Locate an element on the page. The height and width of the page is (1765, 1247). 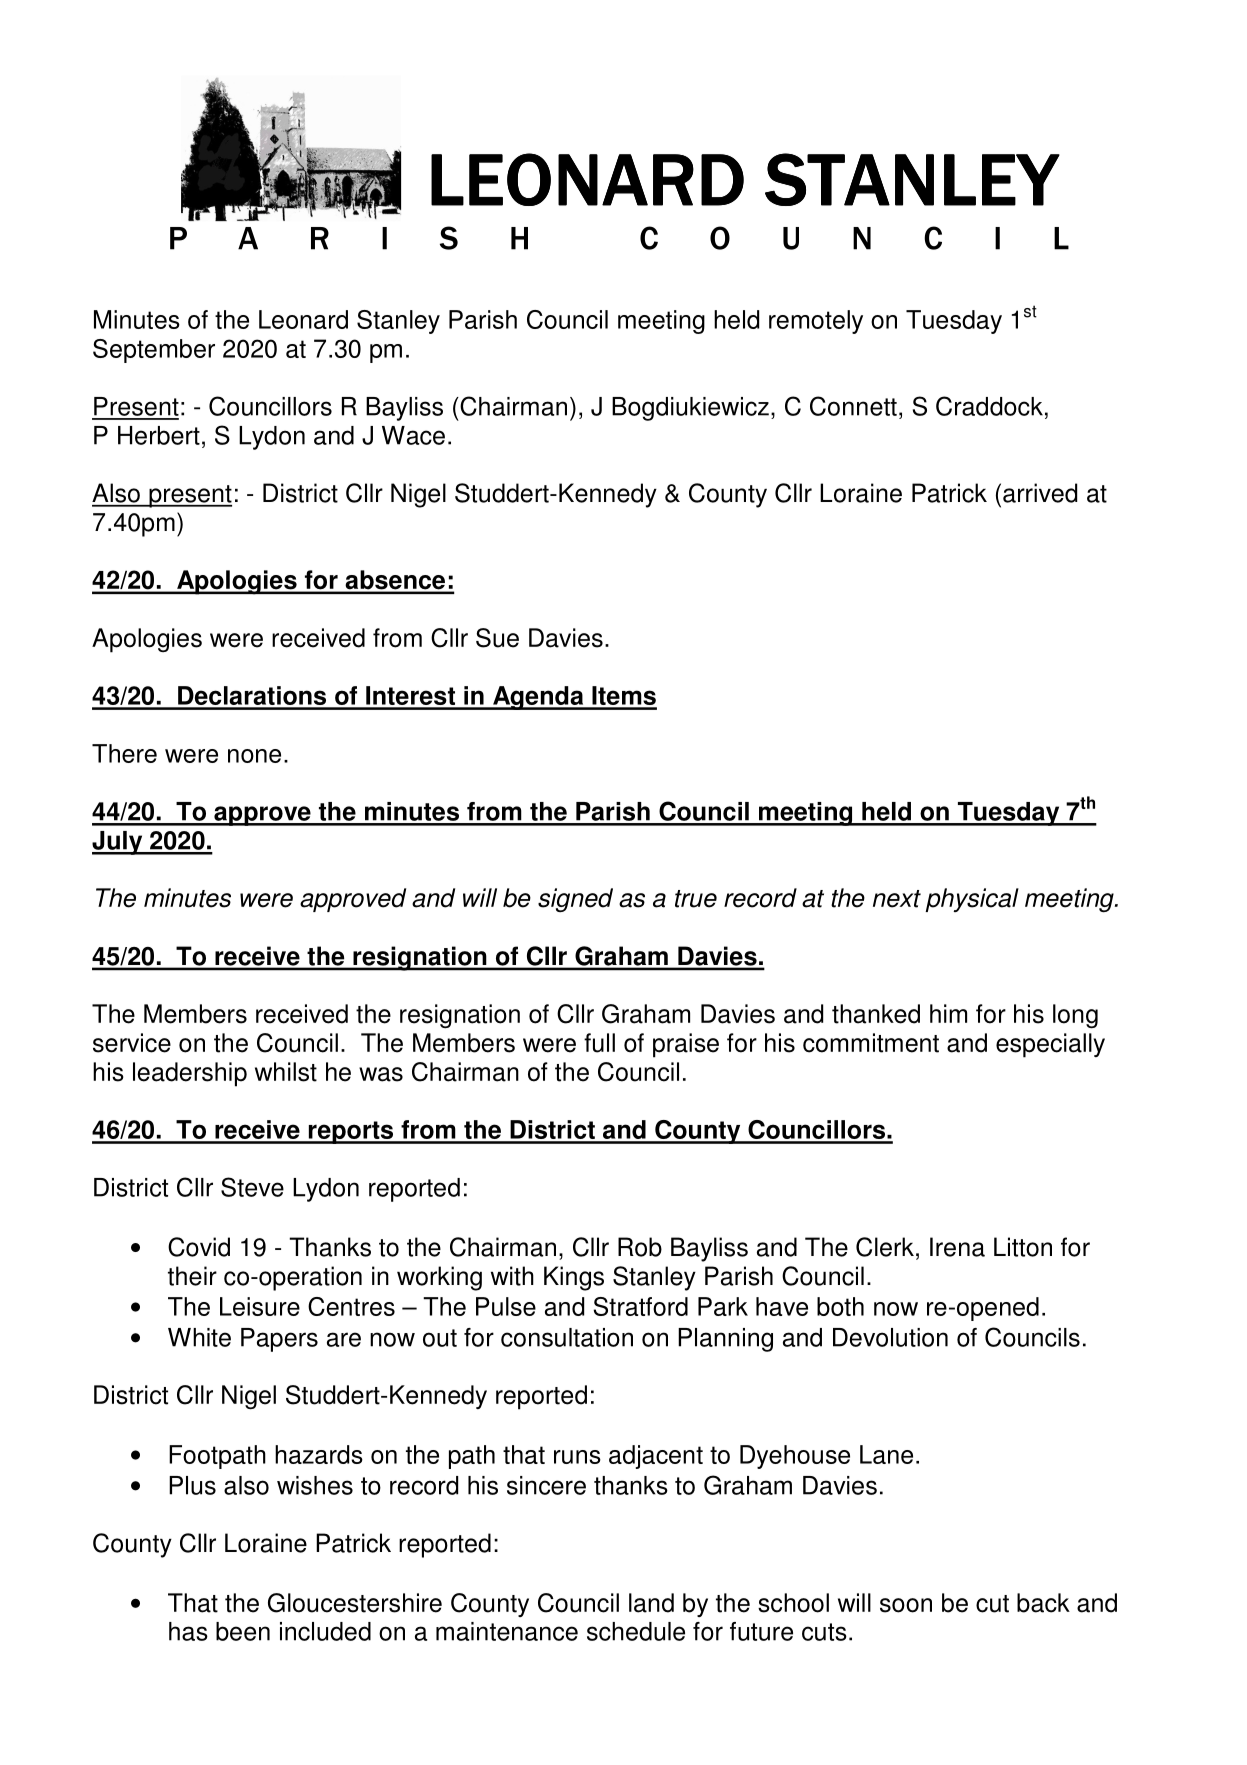
Sue is located at coordinates (497, 638).
